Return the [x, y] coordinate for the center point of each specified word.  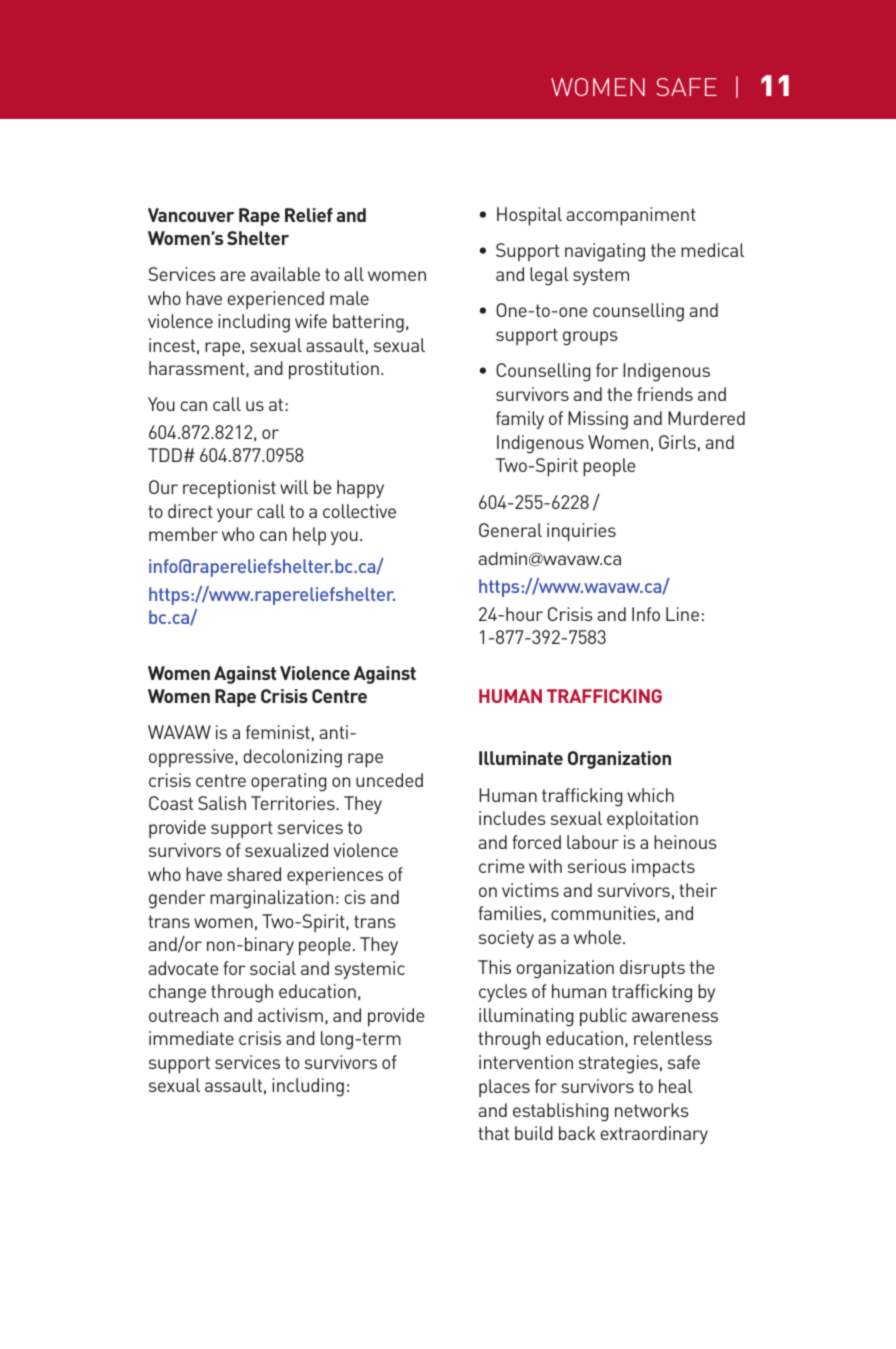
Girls [677, 442]
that [493, 1133]
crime [501, 866]
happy [360, 489]
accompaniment [631, 216]
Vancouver [191, 215]
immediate [191, 1038]
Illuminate [521, 758]
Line [682, 614]
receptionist [229, 489]
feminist [278, 732]
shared [254, 874]
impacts [663, 868]
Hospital [529, 216]
